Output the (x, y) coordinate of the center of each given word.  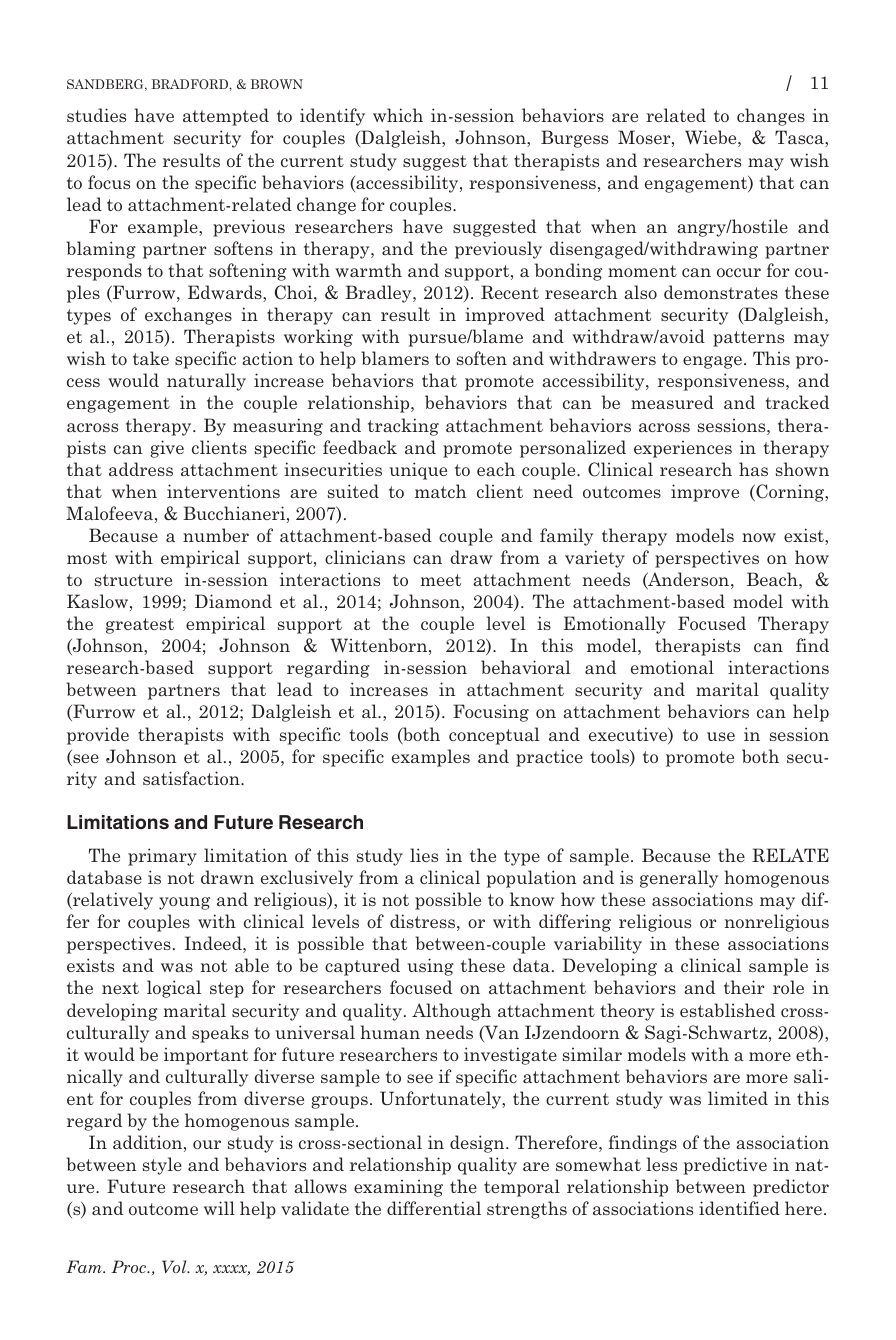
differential (434, 1208)
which (398, 115)
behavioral (526, 667)
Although (451, 1012)
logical (174, 989)
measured (672, 402)
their (744, 987)
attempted (226, 117)
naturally (206, 382)
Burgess (574, 139)
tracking (403, 427)
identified (739, 1208)
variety (595, 559)
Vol (175, 1266)
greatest (140, 626)
